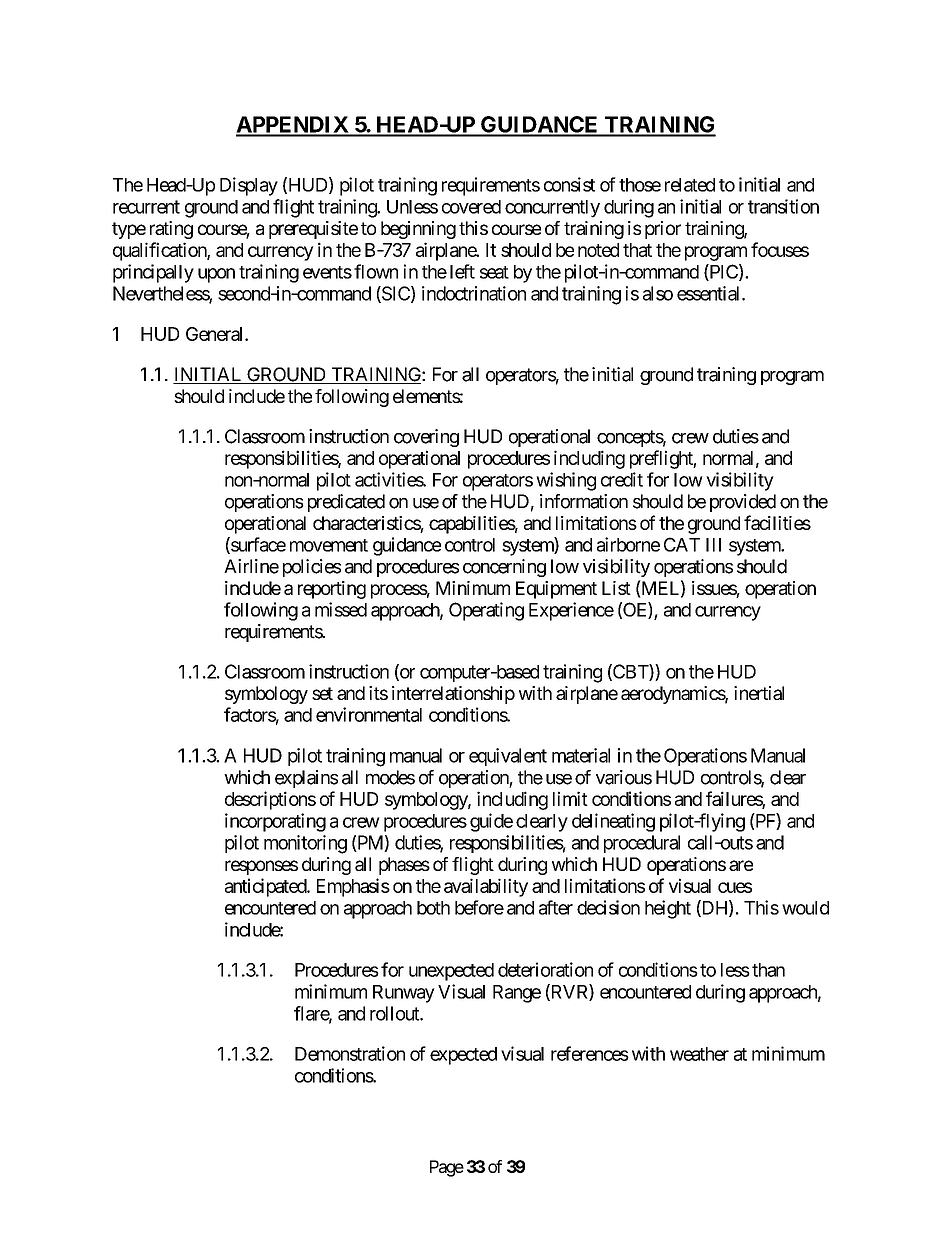 This image has height=1233, width=952. What do you see at coordinates (395, 1013) in the image?
I see `rollout` at bounding box center [395, 1013].
